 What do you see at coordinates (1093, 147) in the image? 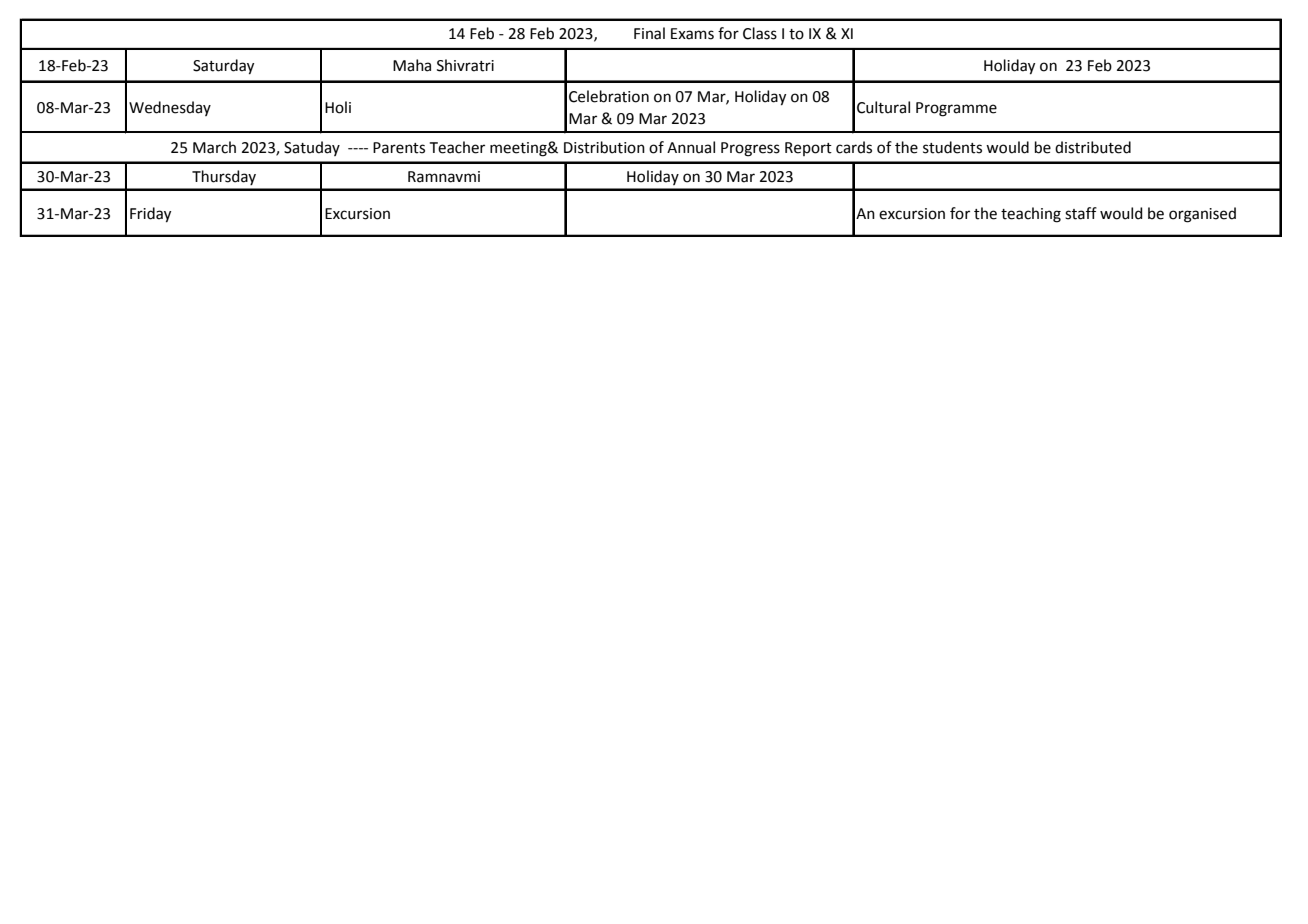
I see `distributed` at bounding box center [1093, 147].
